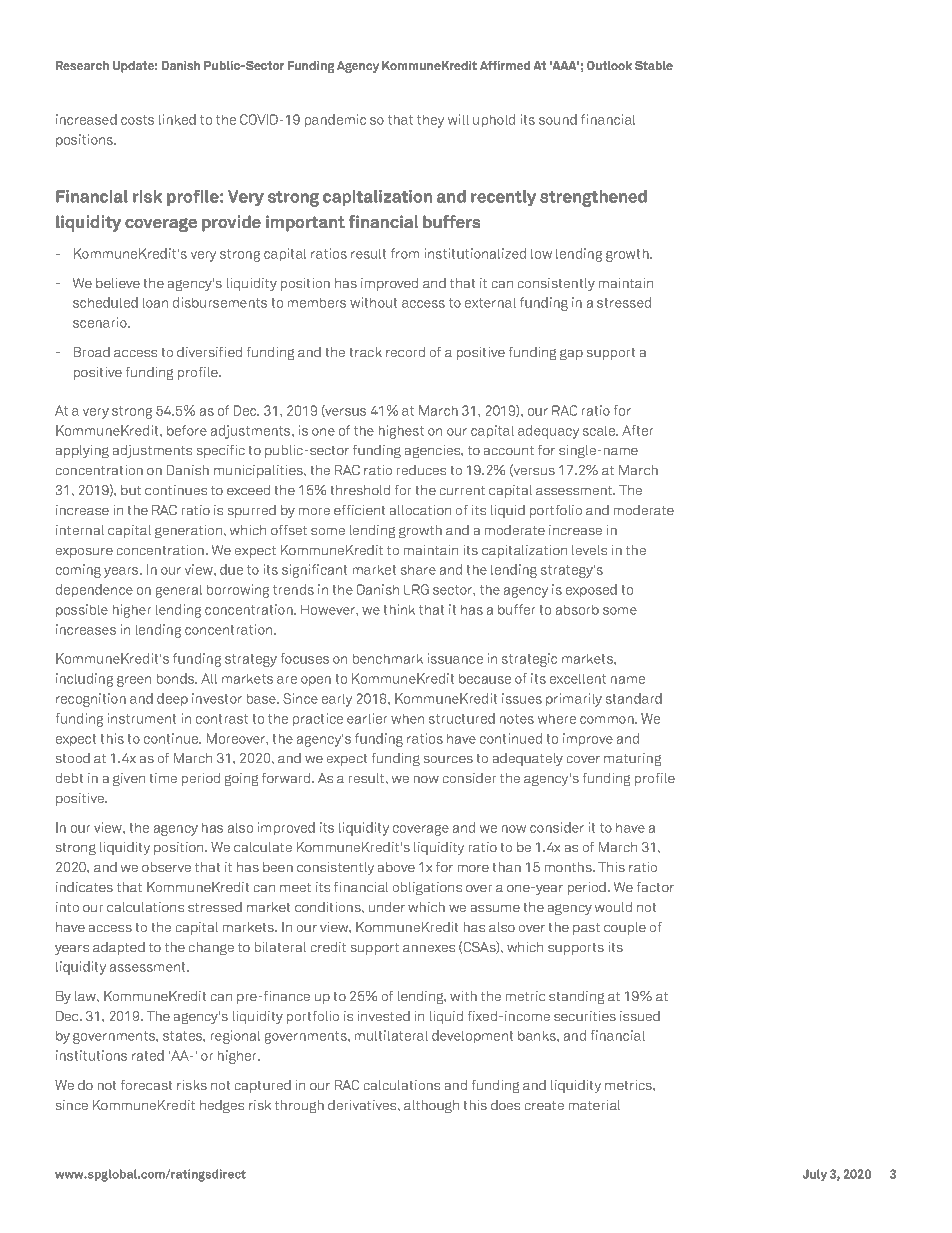 The image size is (952, 1233). Describe the element at coordinates (179, 591) in the image. I see `general` at that location.
